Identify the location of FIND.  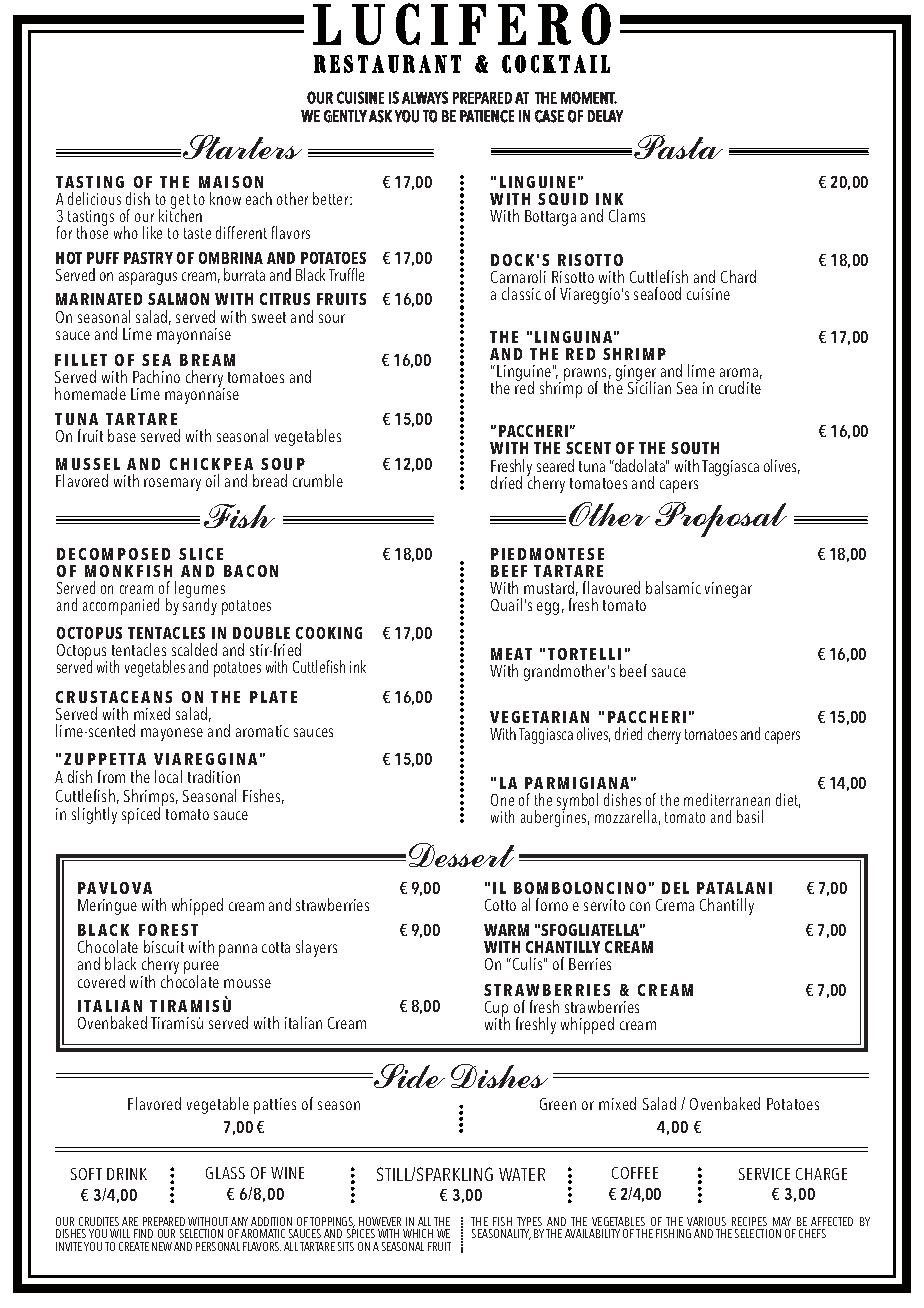
(143, 1233).
